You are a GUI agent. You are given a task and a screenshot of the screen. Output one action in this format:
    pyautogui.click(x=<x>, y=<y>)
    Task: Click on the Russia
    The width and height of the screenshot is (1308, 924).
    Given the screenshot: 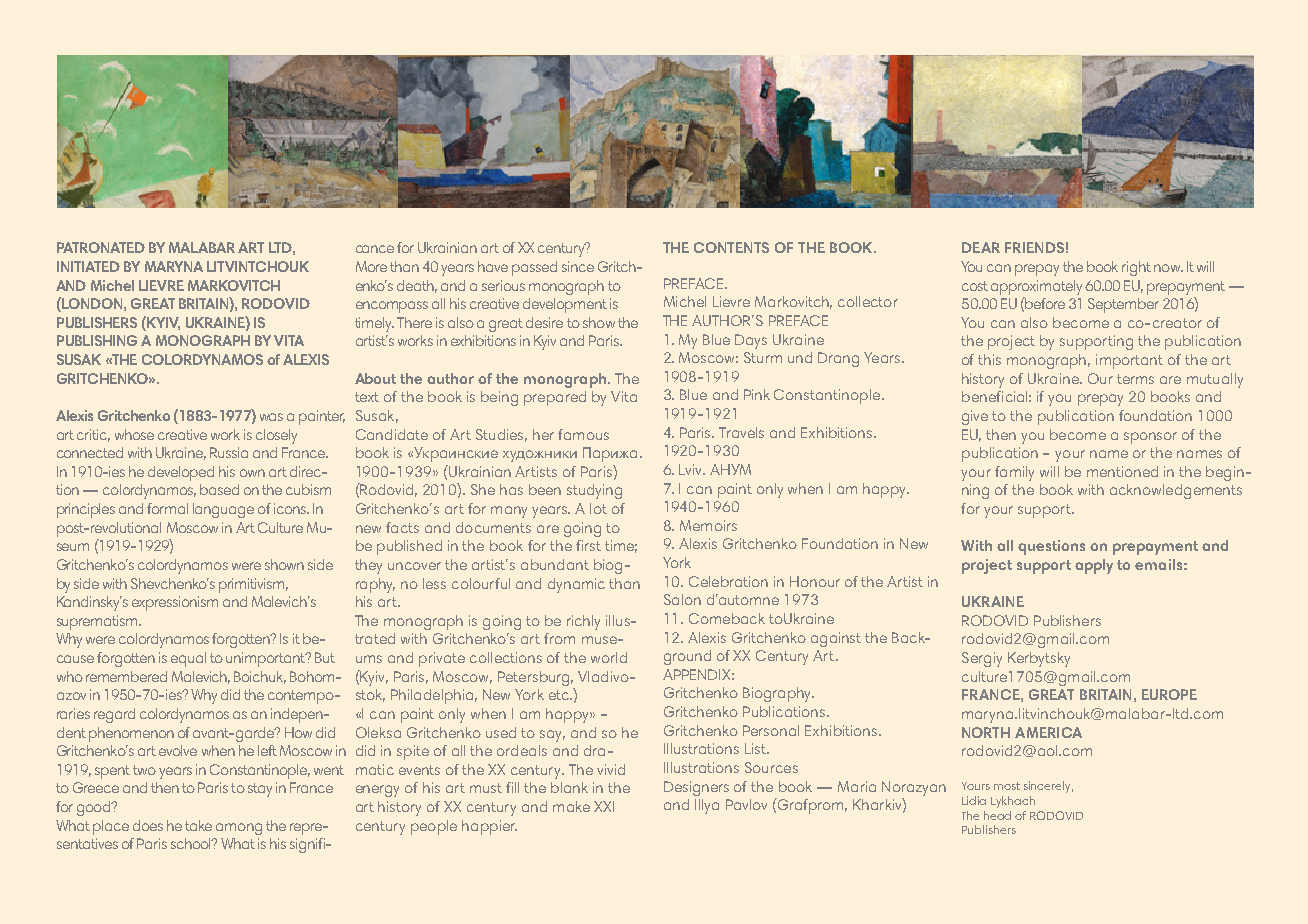 What is the action you would take?
    pyautogui.click(x=229, y=452)
